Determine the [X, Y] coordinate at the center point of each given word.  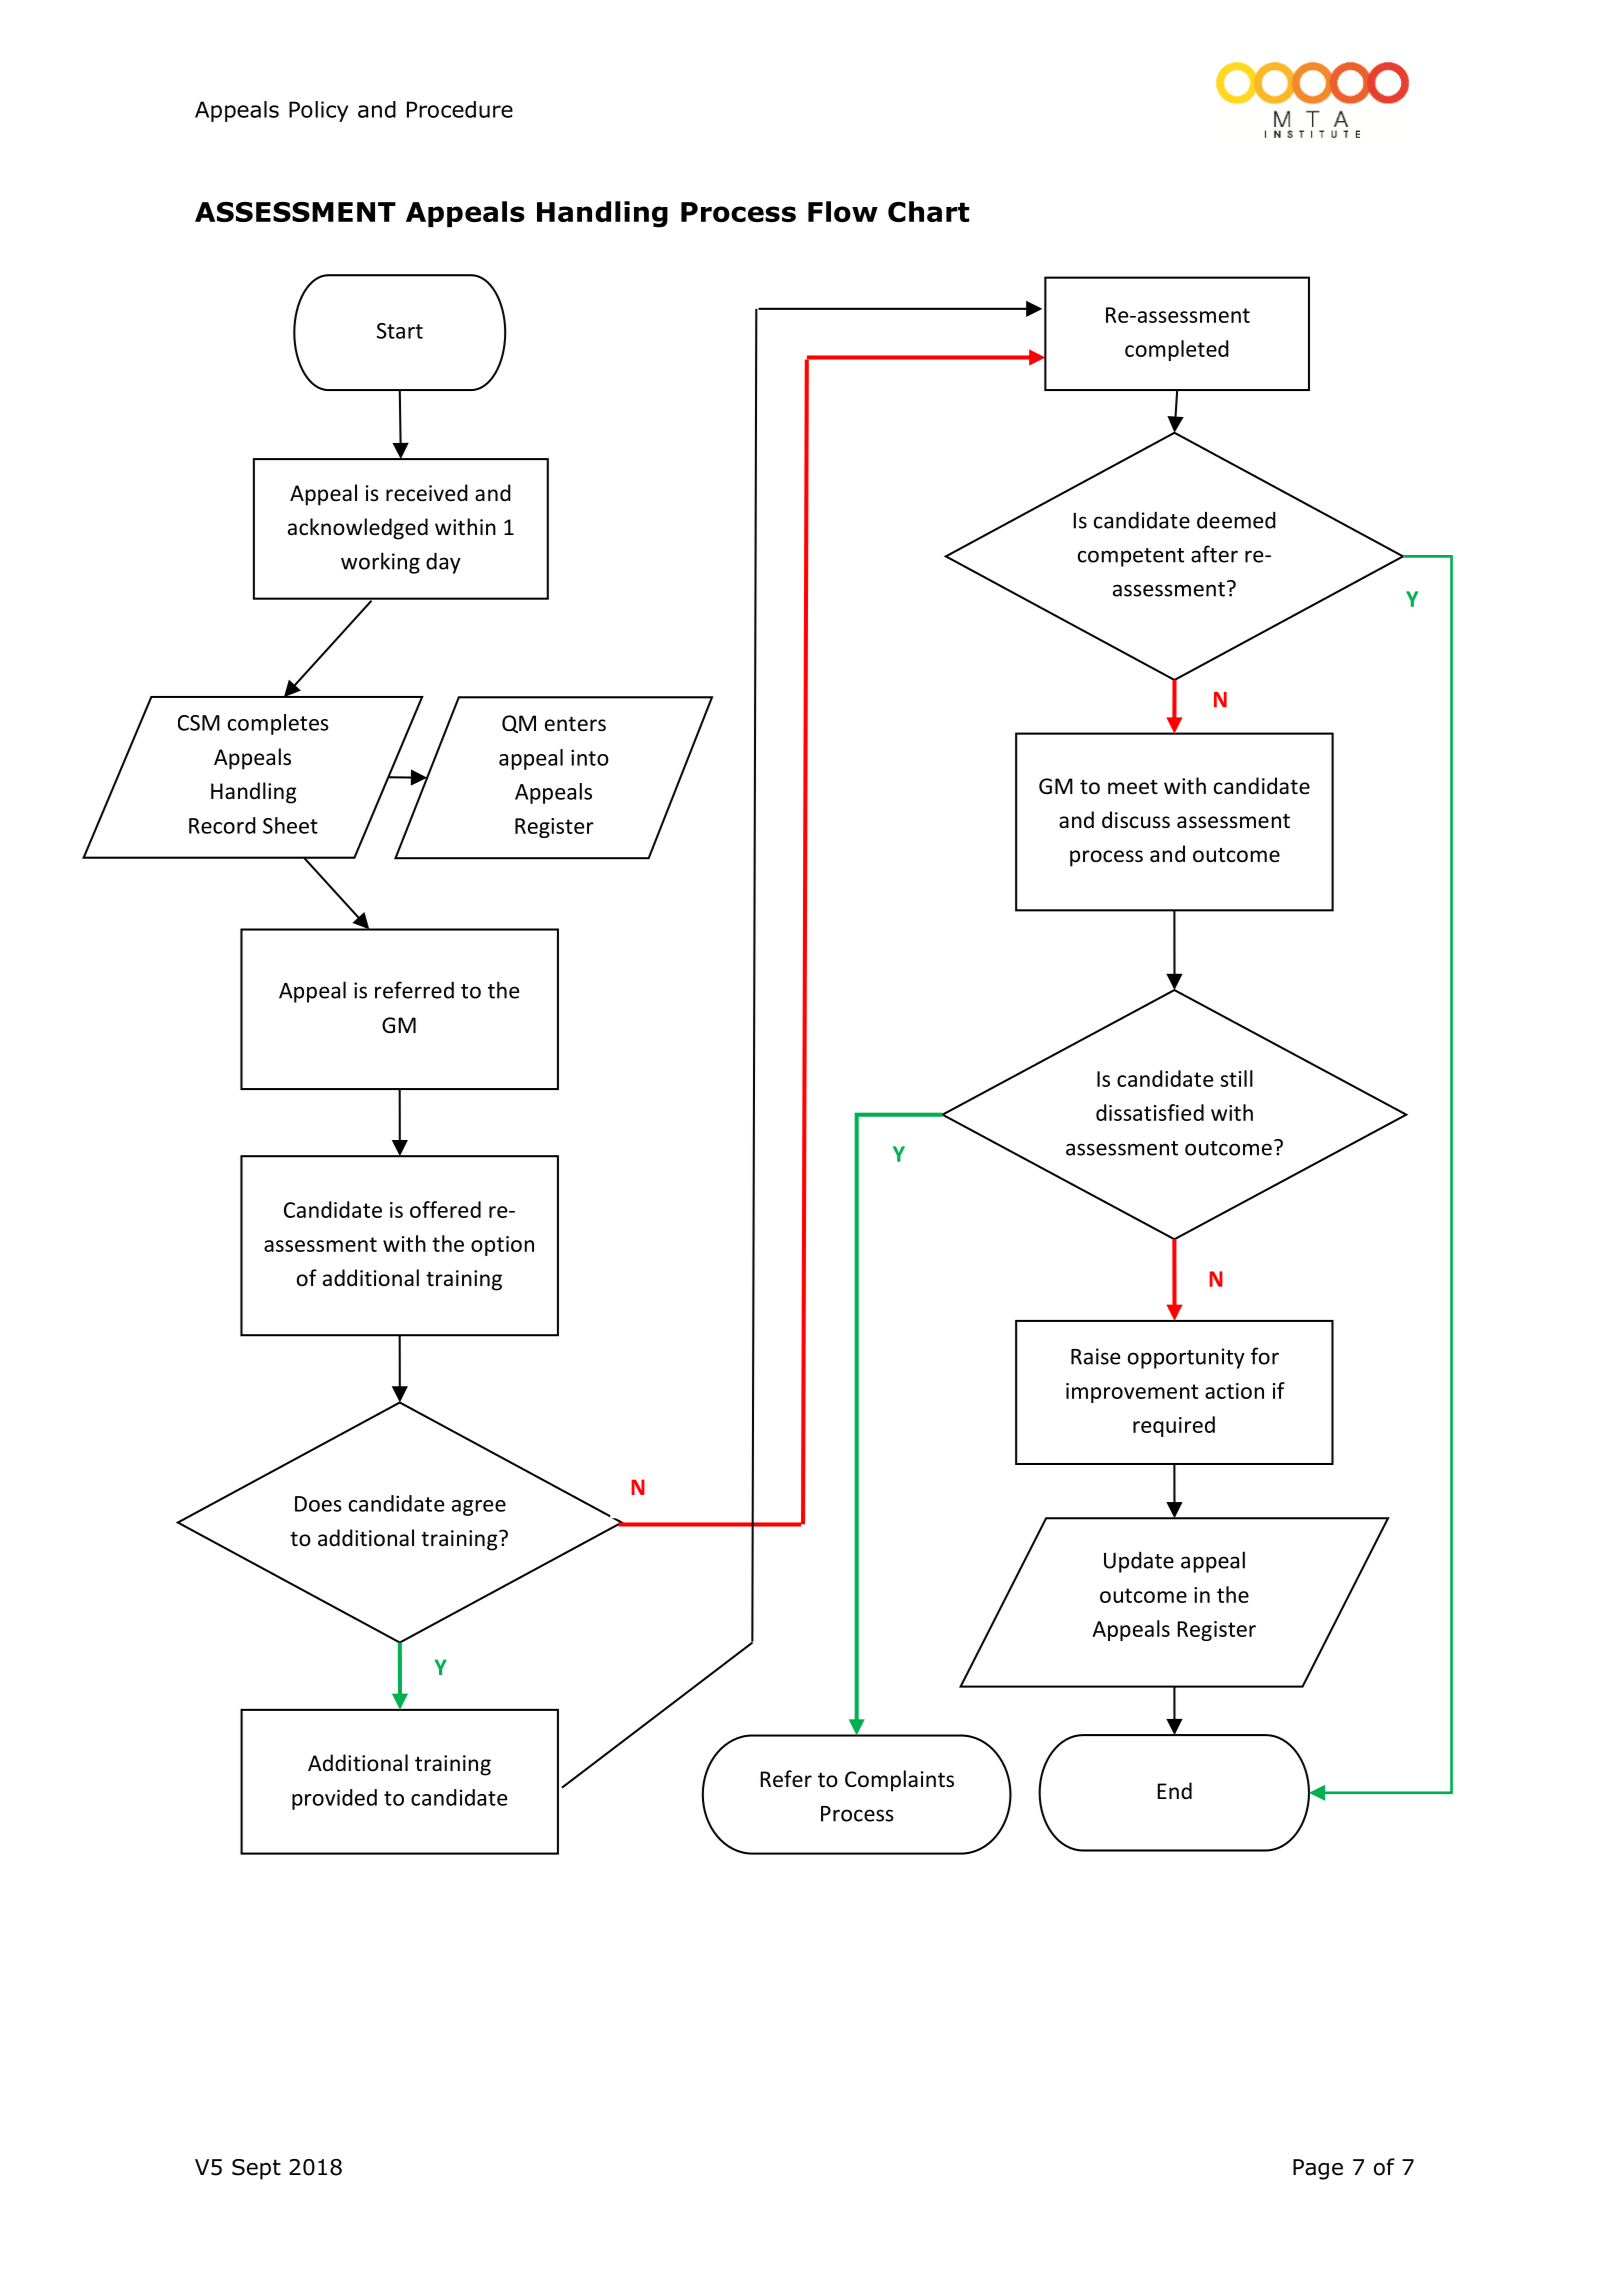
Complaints [899, 1781]
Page [1318, 2169]
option [502, 1246]
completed [1177, 350]
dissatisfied [1150, 1112]
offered [445, 1209]
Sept [256, 2169]
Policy [318, 111]
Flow [843, 211]
